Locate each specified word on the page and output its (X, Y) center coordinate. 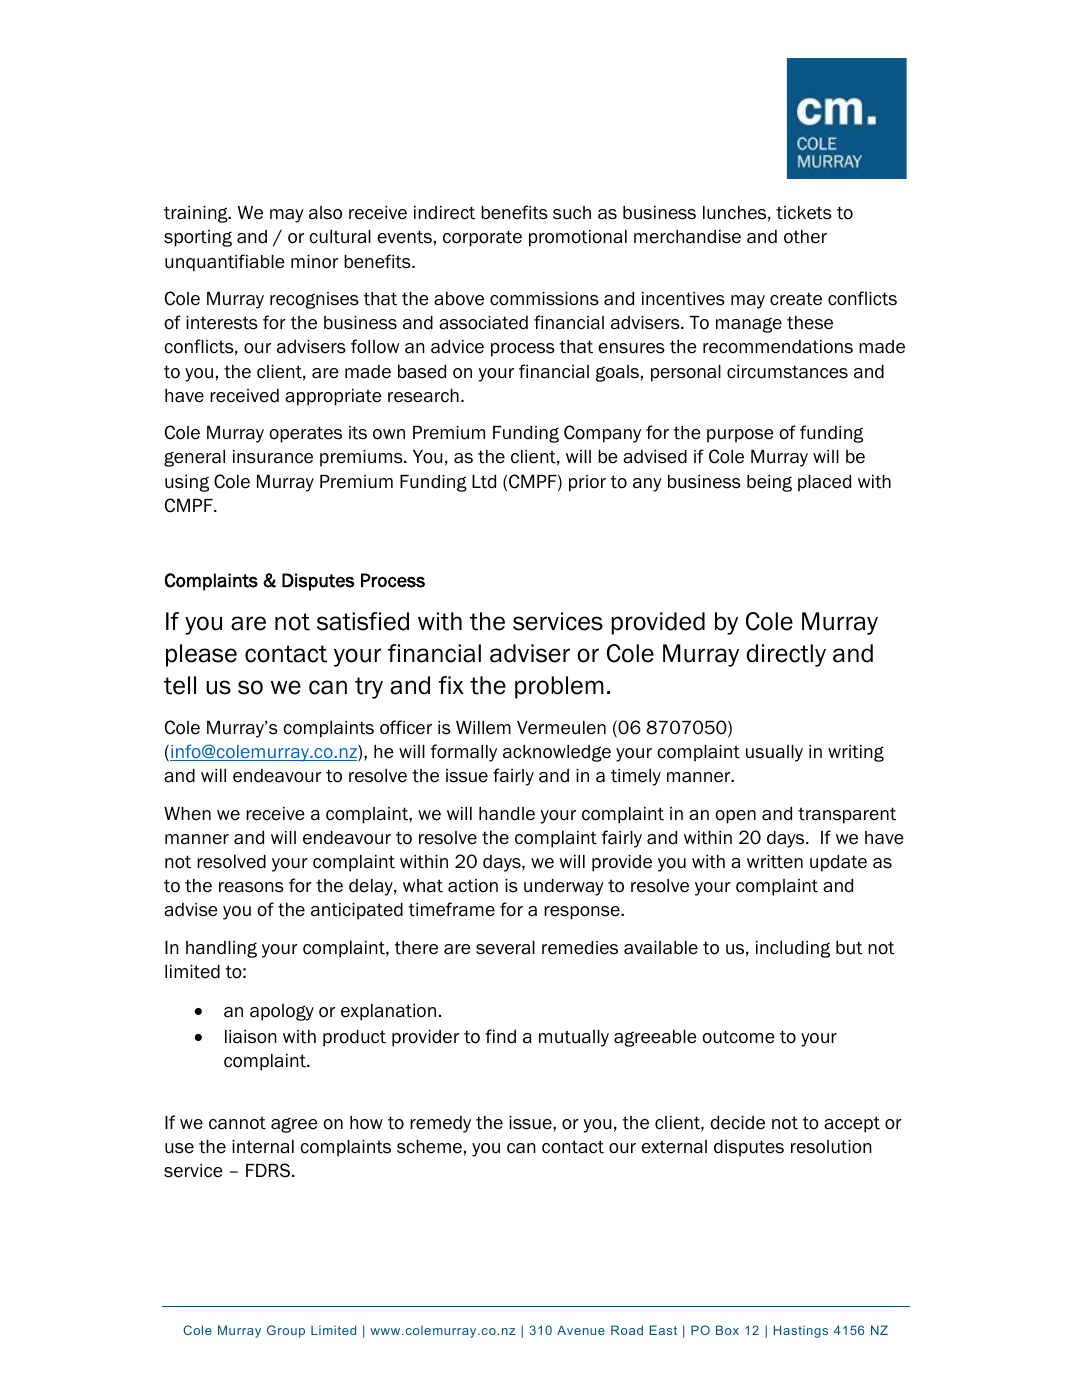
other (805, 237)
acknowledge (557, 753)
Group (286, 1331)
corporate (482, 238)
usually (774, 753)
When (187, 814)
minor (314, 262)
